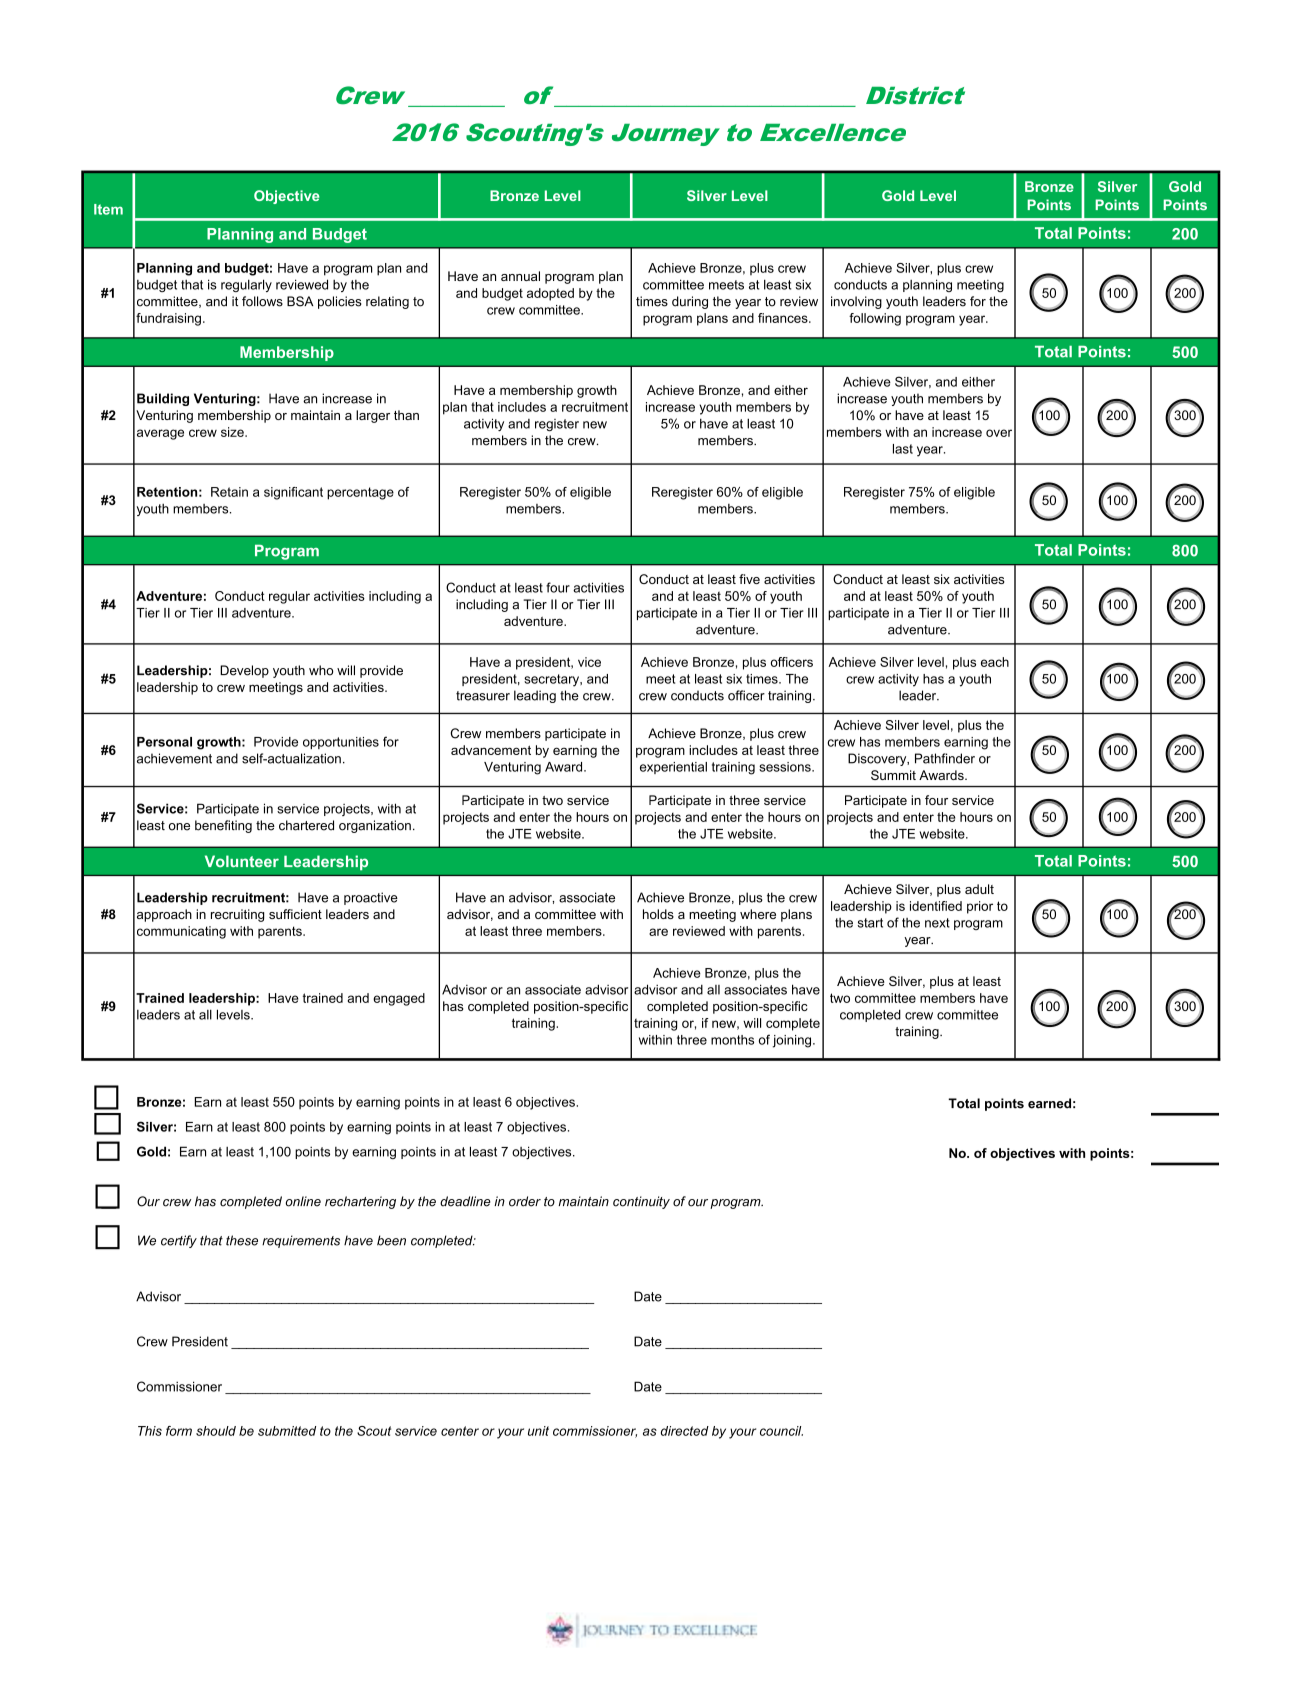 The height and width of the image is (1686, 1303). What do you see at coordinates (525, 1201) in the image?
I see `order` at bounding box center [525, 1201].
